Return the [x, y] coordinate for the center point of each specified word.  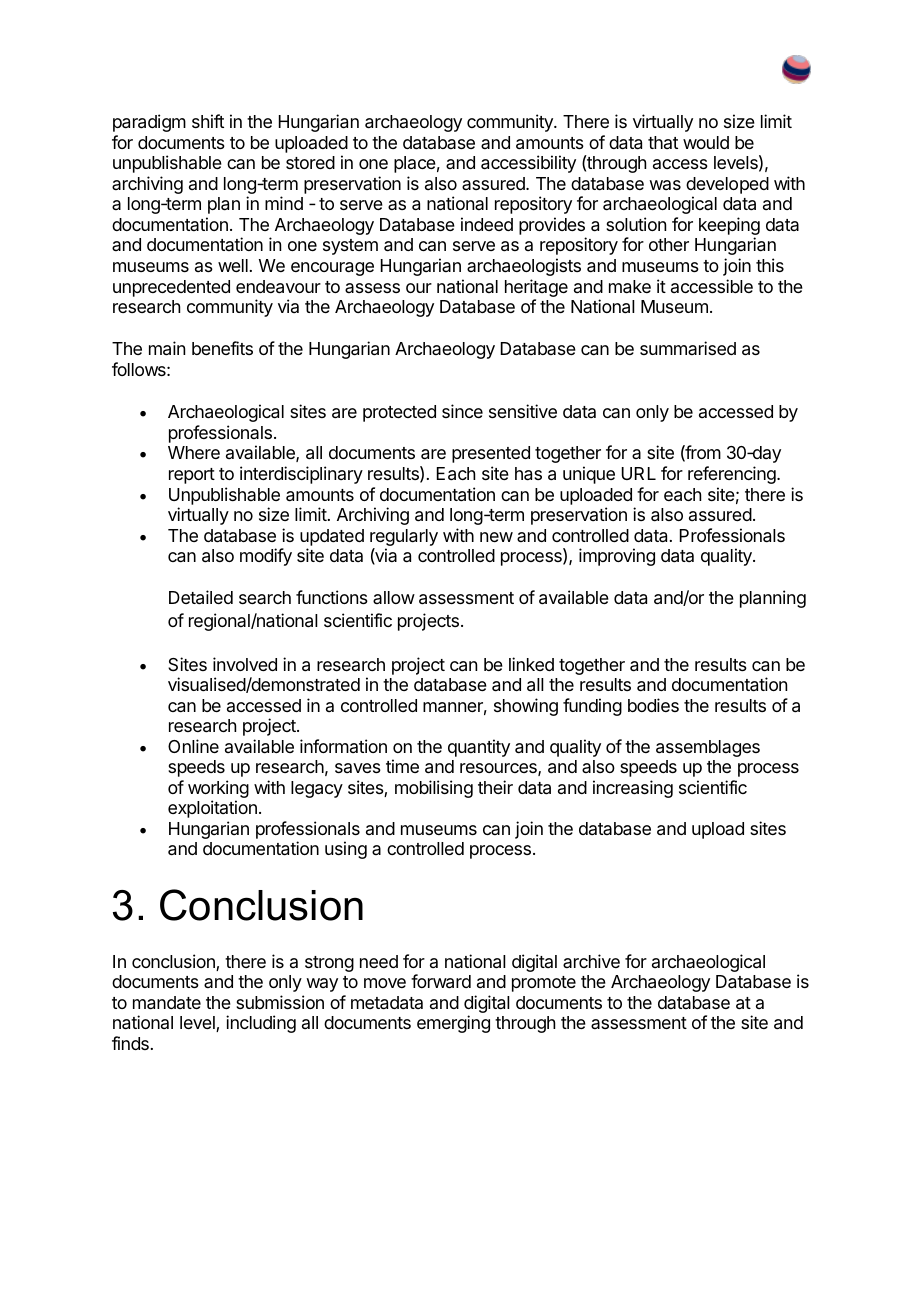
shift [208, 121]
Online [193, 746]
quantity [479, 748]
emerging [453, 1024]
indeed [487, 224]
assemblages [708, 748]
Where [194, 452]
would [706, 142]
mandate [167, 1003]
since [462, 411]
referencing [733, 475]
